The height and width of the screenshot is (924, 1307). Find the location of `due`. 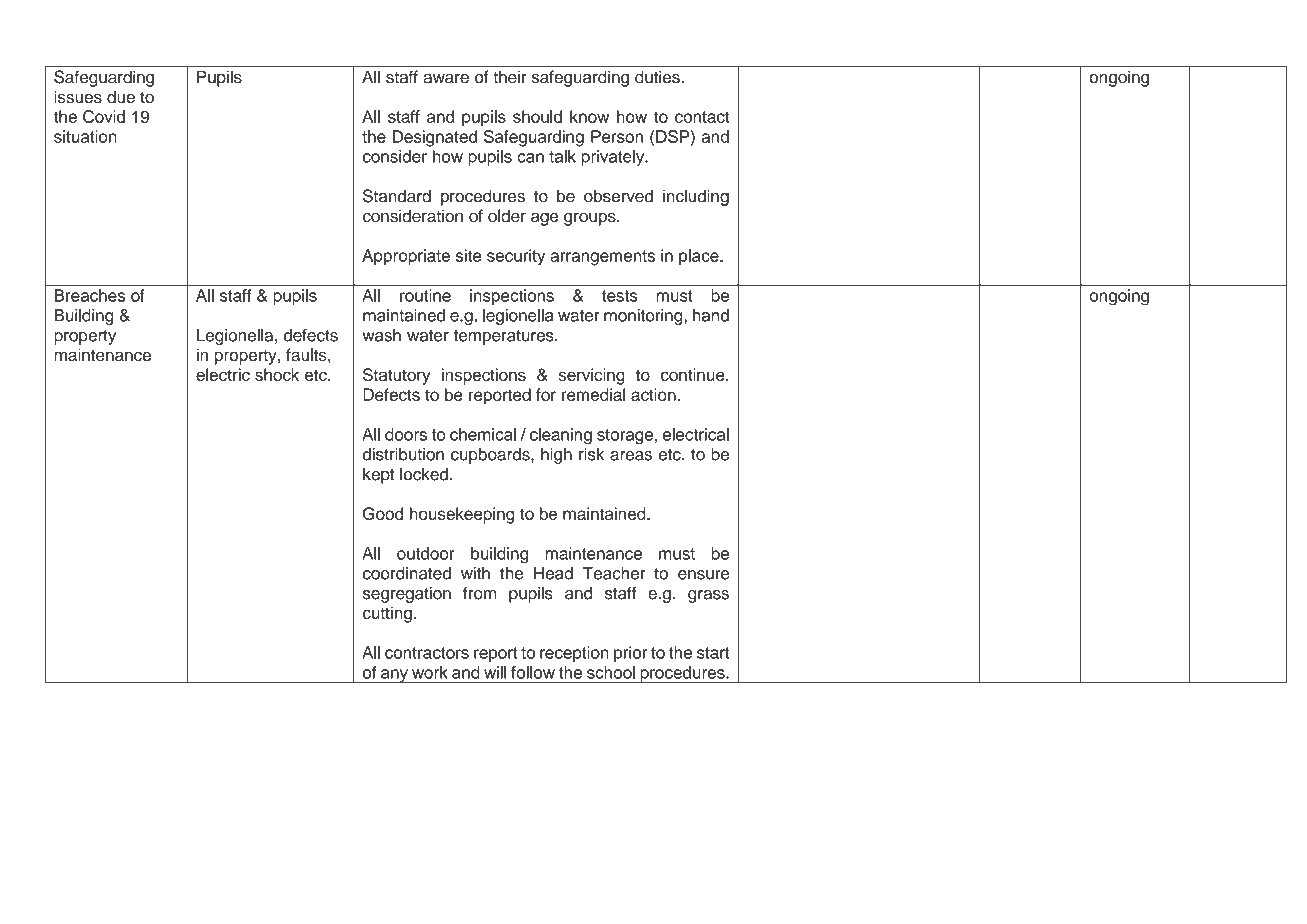

due is located at coordinates (121, 97).
